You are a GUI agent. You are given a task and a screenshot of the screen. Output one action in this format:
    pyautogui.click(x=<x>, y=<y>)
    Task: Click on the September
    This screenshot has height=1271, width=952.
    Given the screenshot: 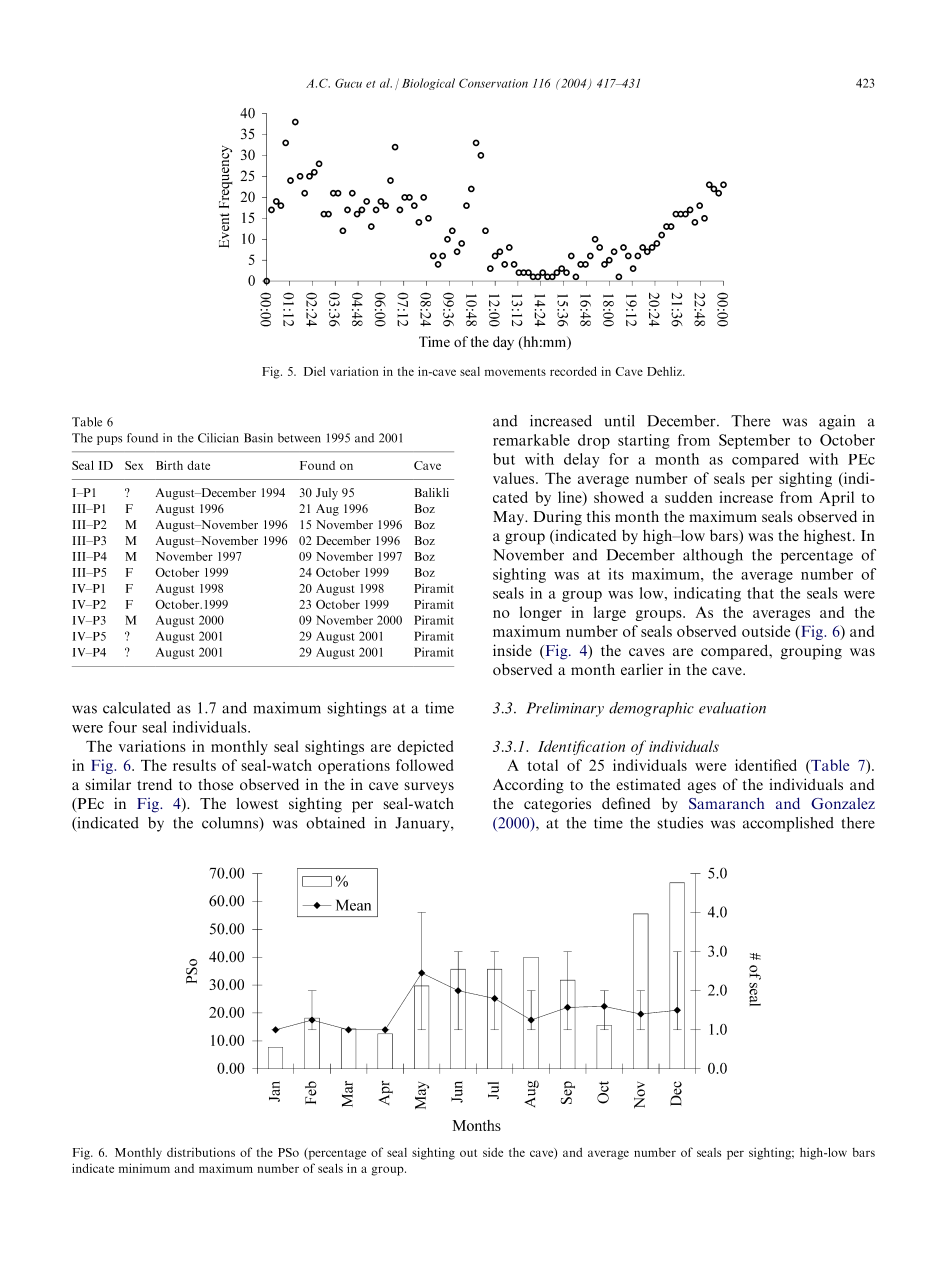 What is the action you would take?
    pyautogui.click(x=754, y=441)
